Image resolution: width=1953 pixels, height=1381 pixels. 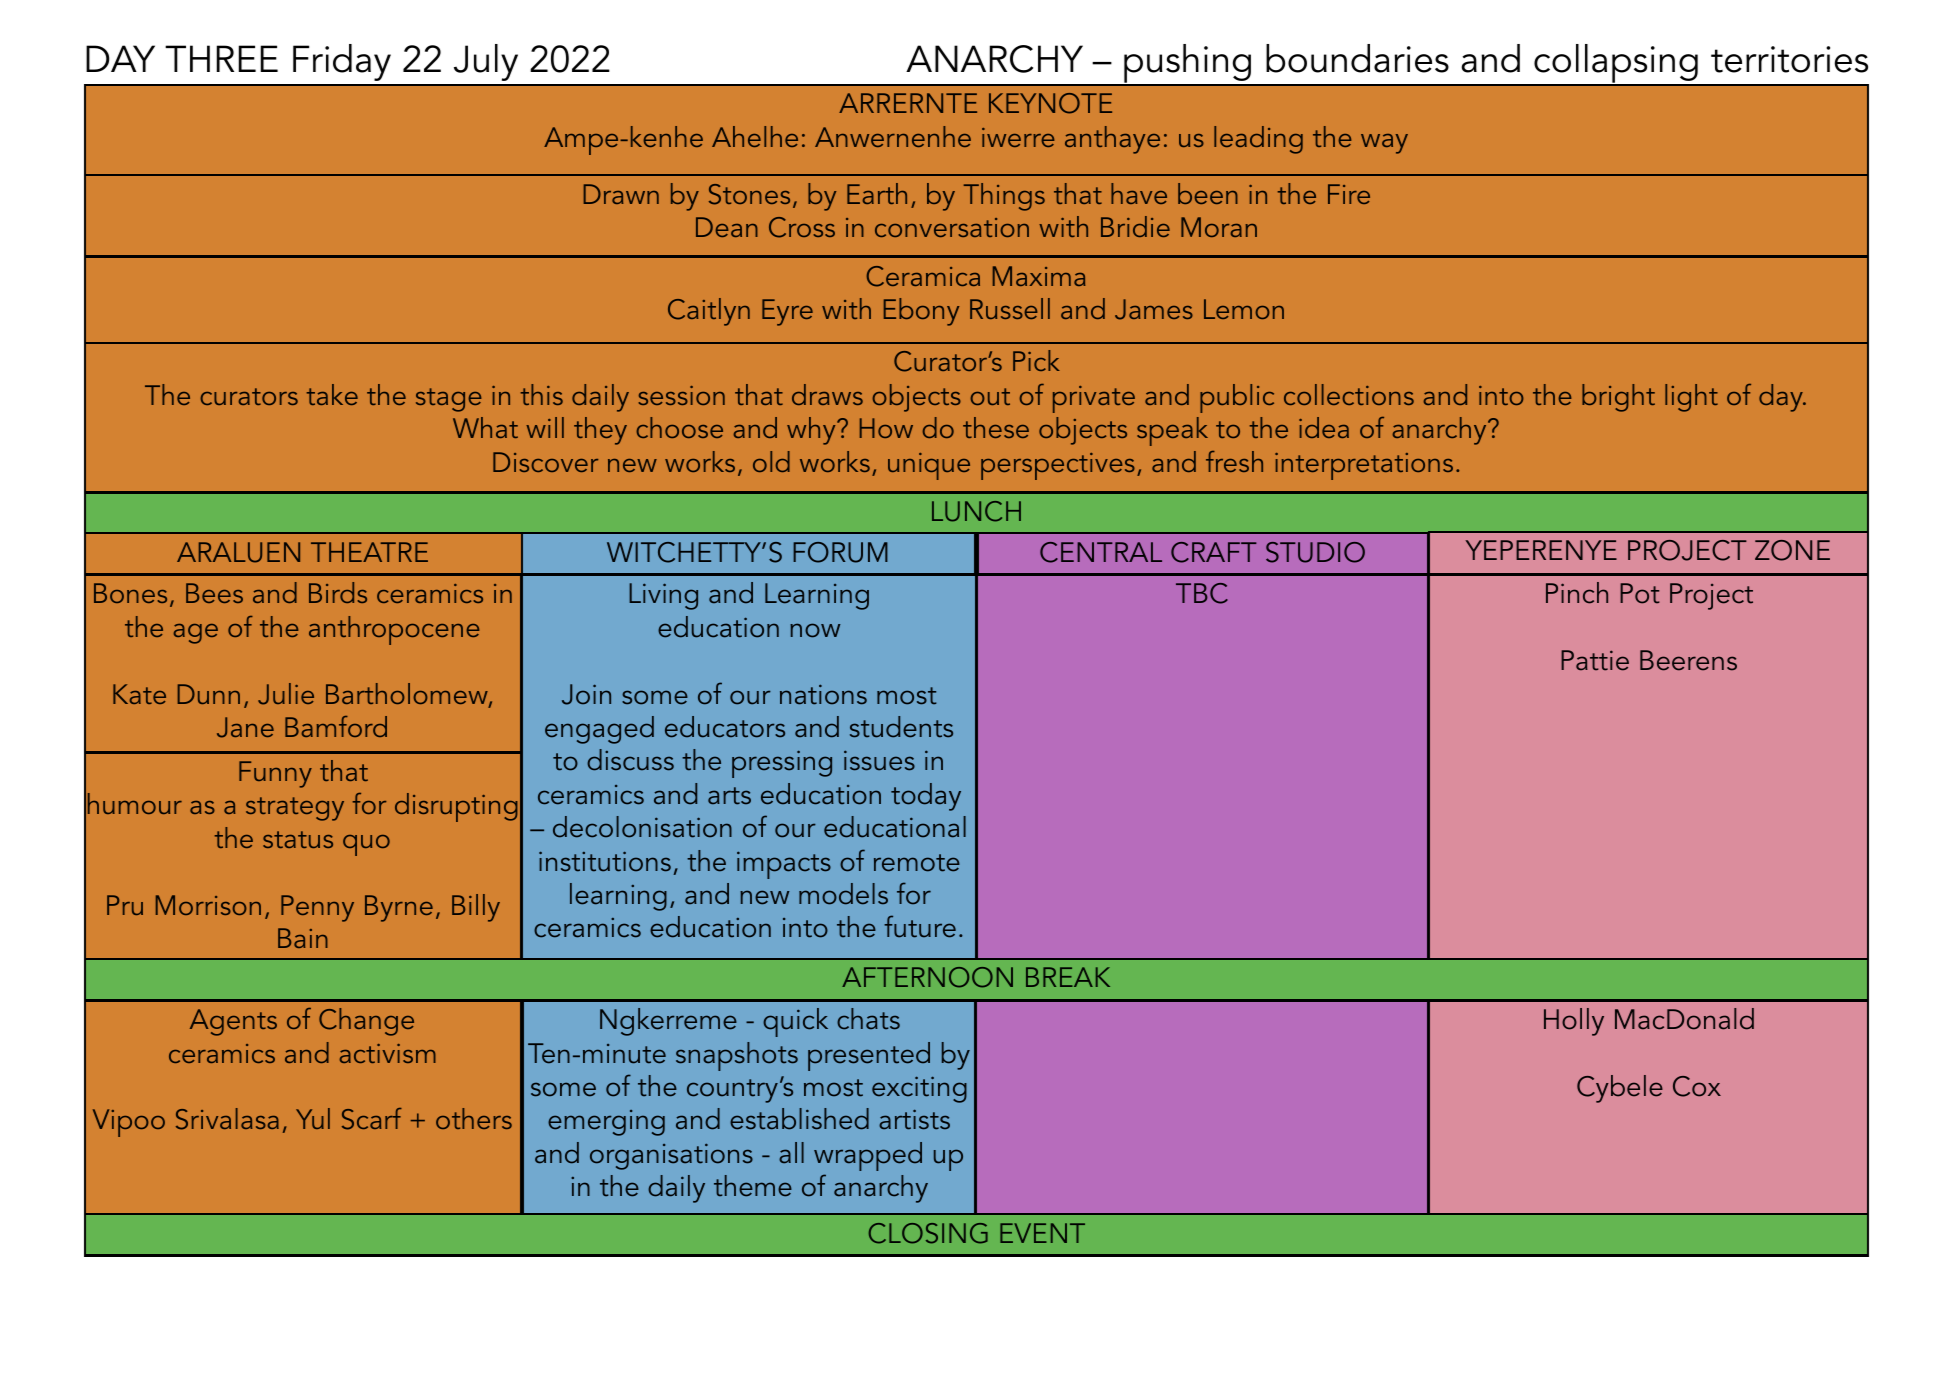 What do you see at coordinates (1595, 660) in the screenshot?
I see `Pattie` at bounding box center [1595, 660].
